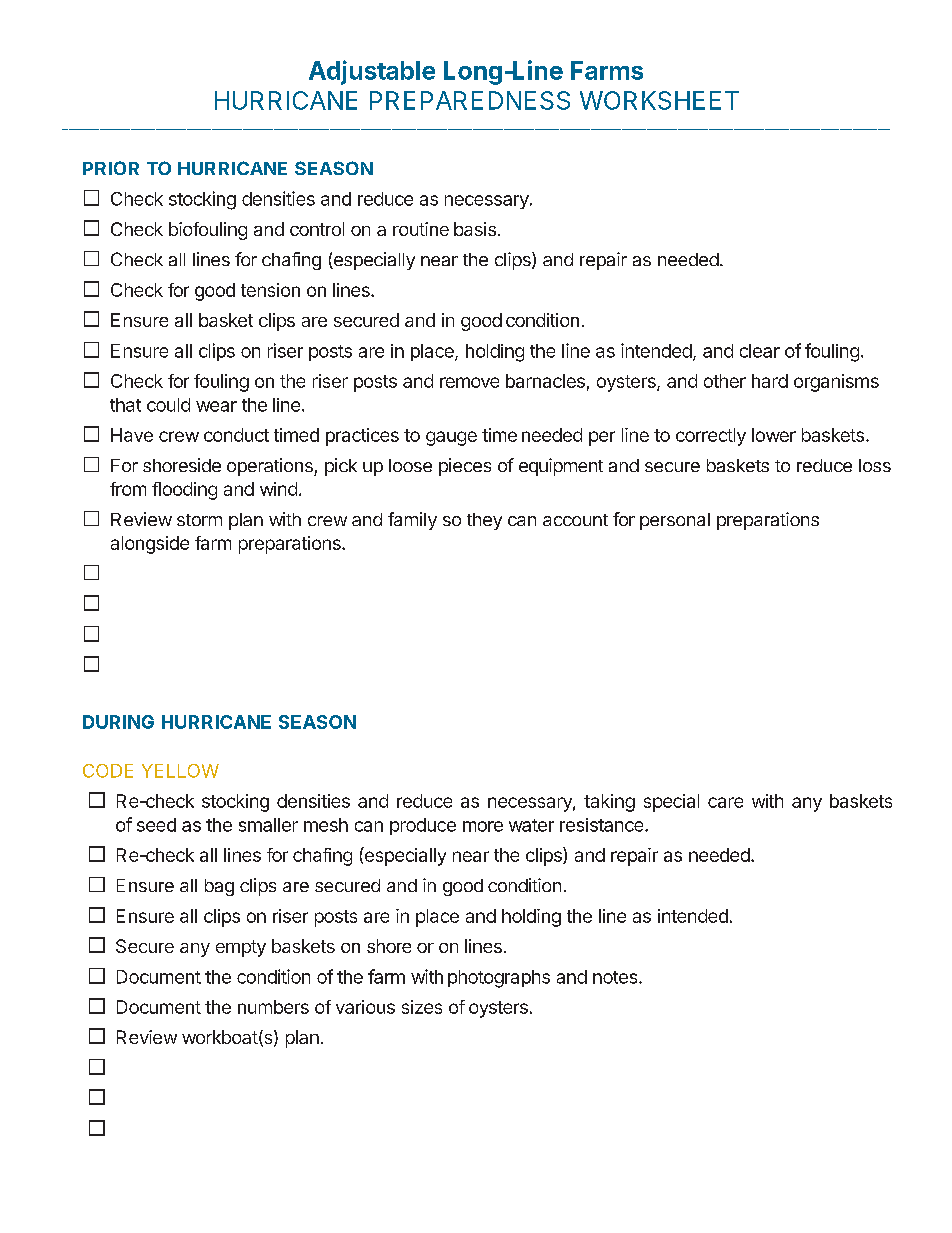 The width and height of the document is (952, 1233). What do you see at coordinates (465, 467) in the document?
I see `pieces` at bounding box center [465, 467].
